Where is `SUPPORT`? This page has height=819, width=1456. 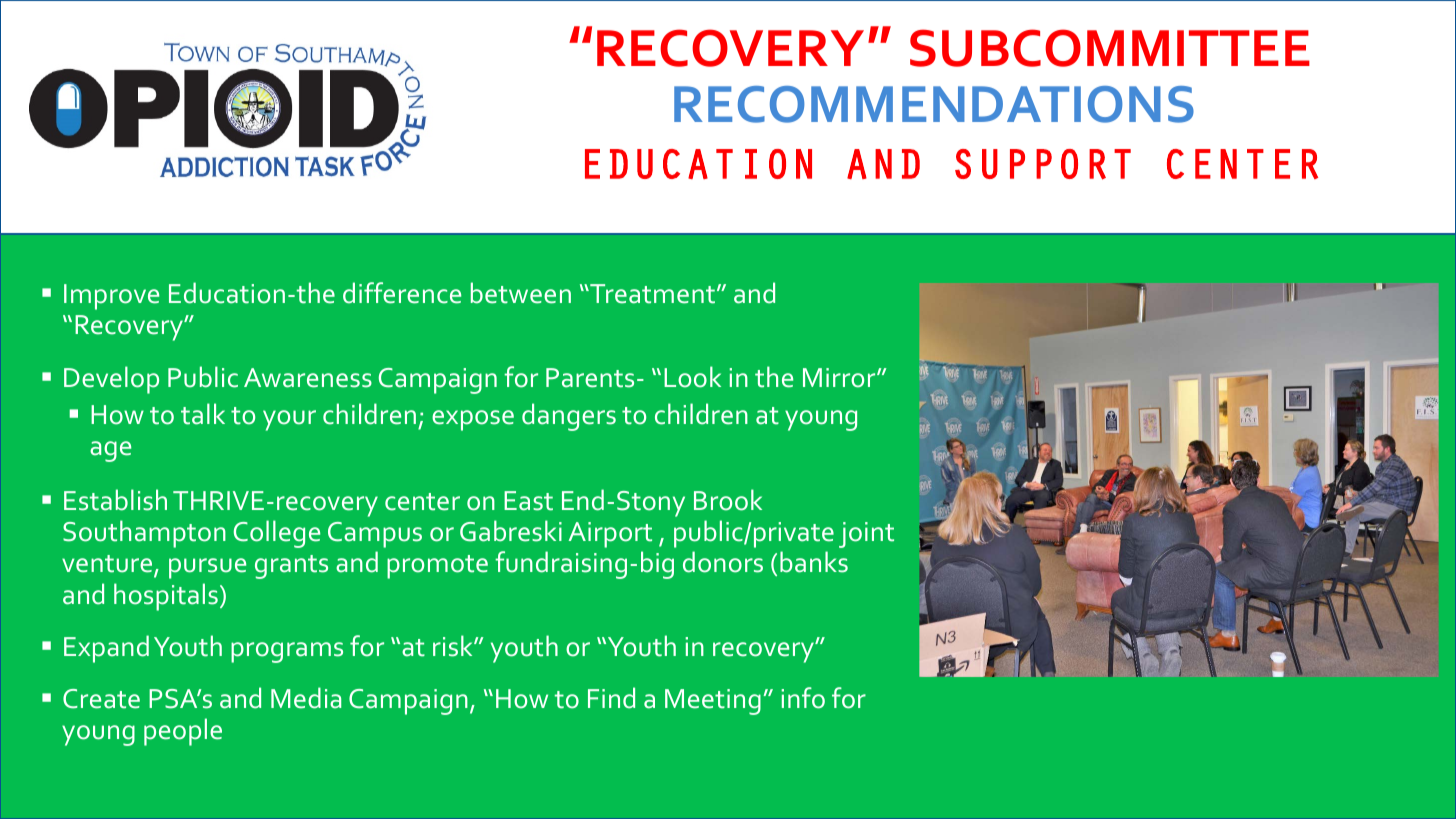
SUPPORT is located at coordinates (1043, 164).
